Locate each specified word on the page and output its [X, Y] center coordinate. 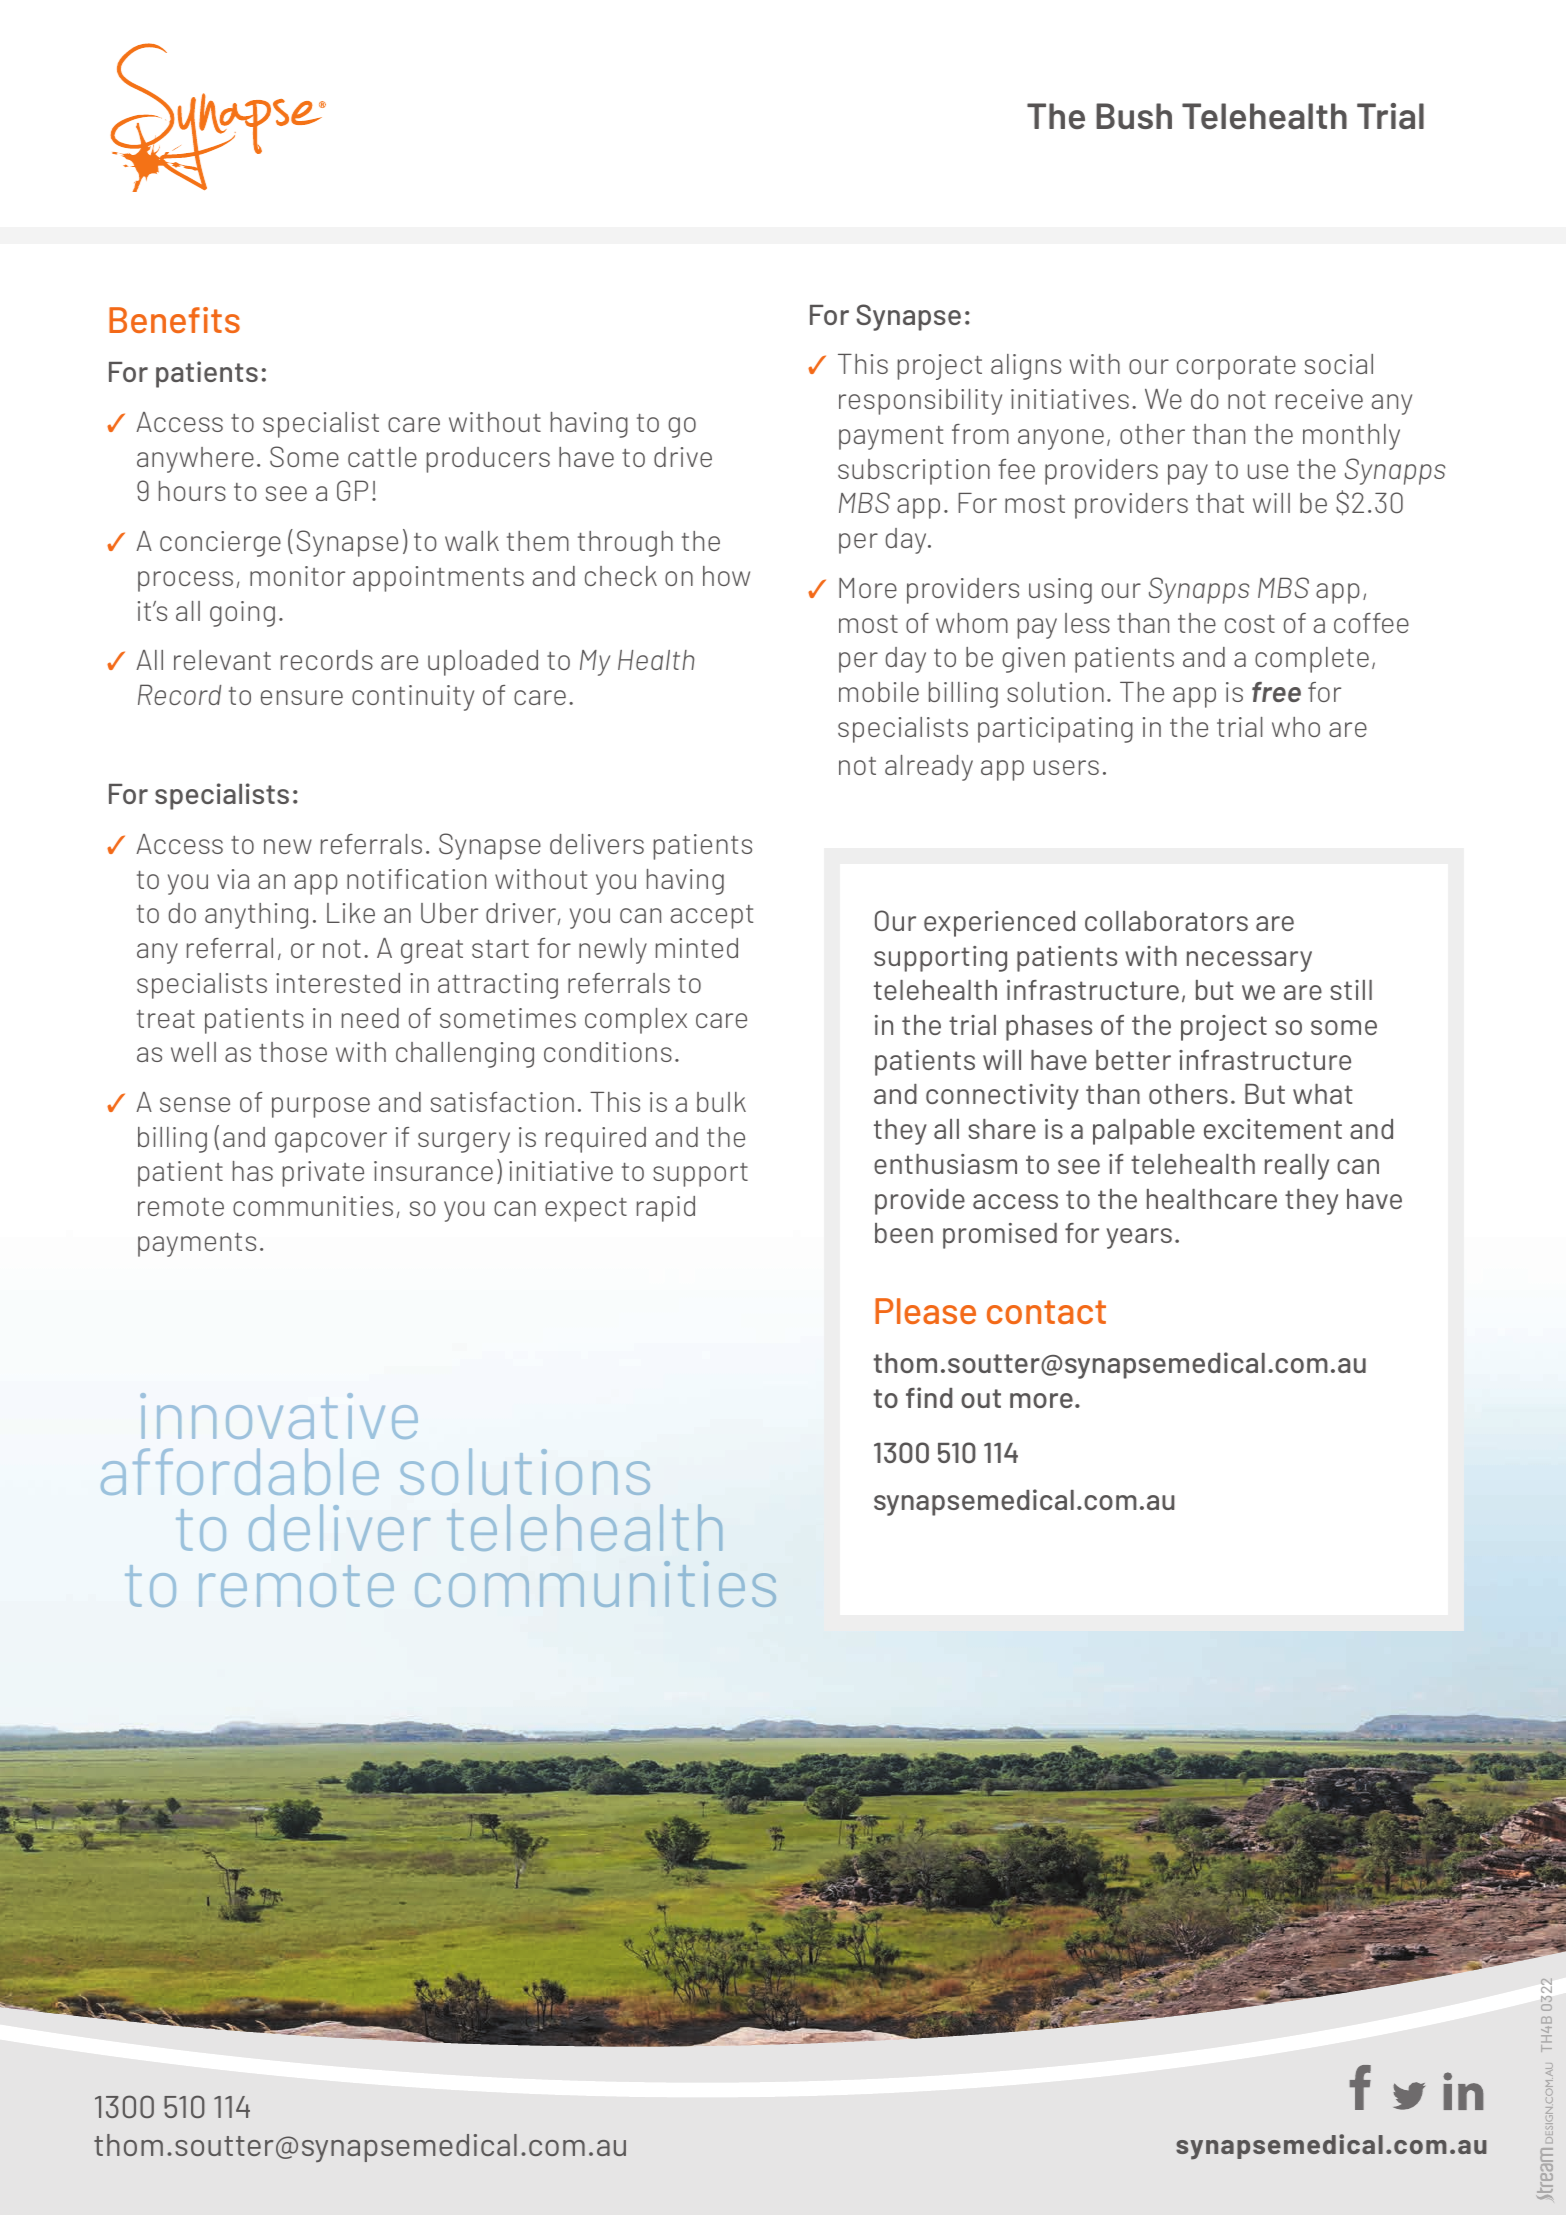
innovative [279, 1416]
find [929, 1397]
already [929, 768]
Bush [1134, 116]
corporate [1236, 368]
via [233, 879]
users [1066, 767]
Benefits [174, 320]
